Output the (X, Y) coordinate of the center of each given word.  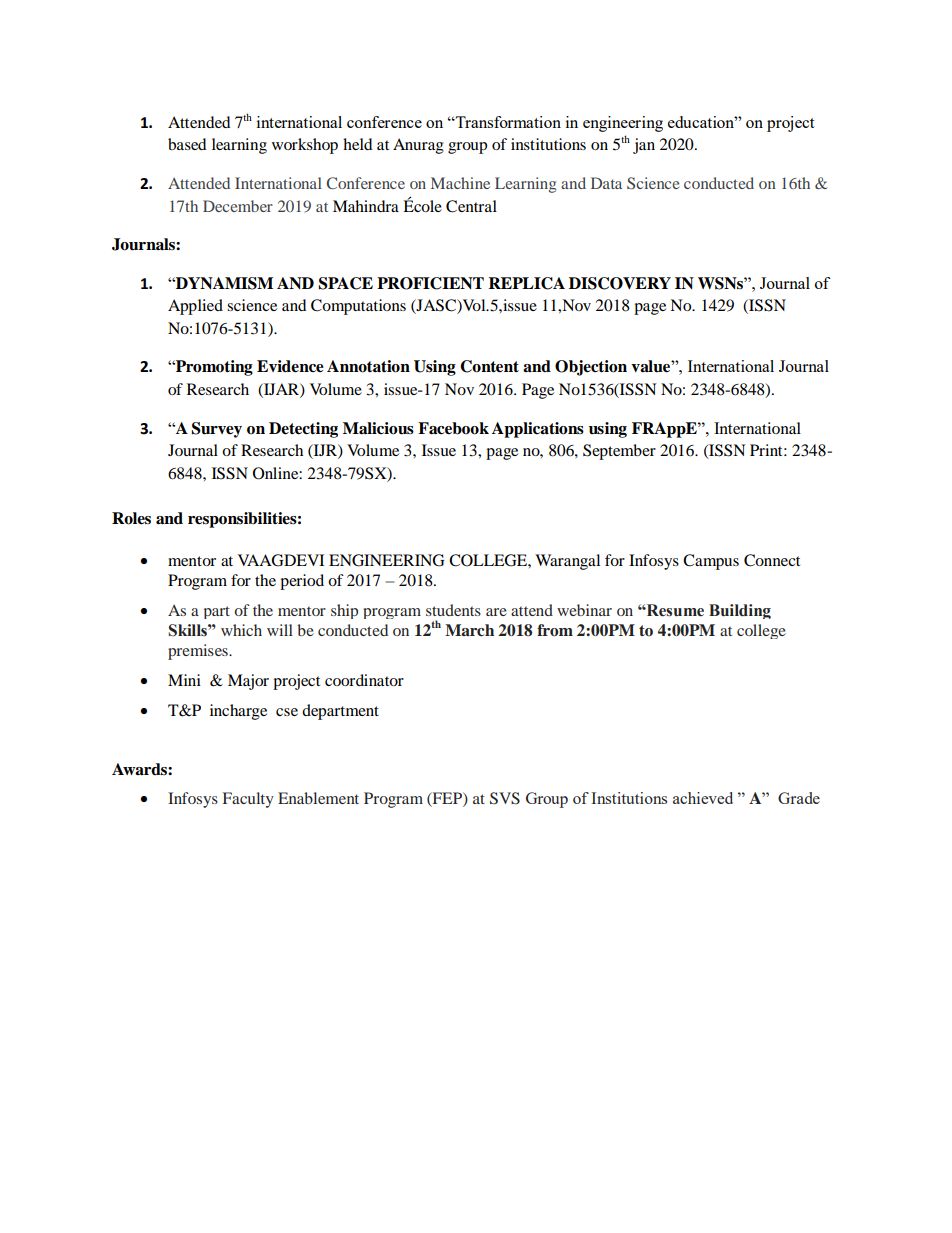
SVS (505, 798)
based (187, 144)
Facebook (453, 428)
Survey (217, 430)
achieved (703, 798)
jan (644, 146)
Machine (460, 183)
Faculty (248, 800)
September (619, 452)
